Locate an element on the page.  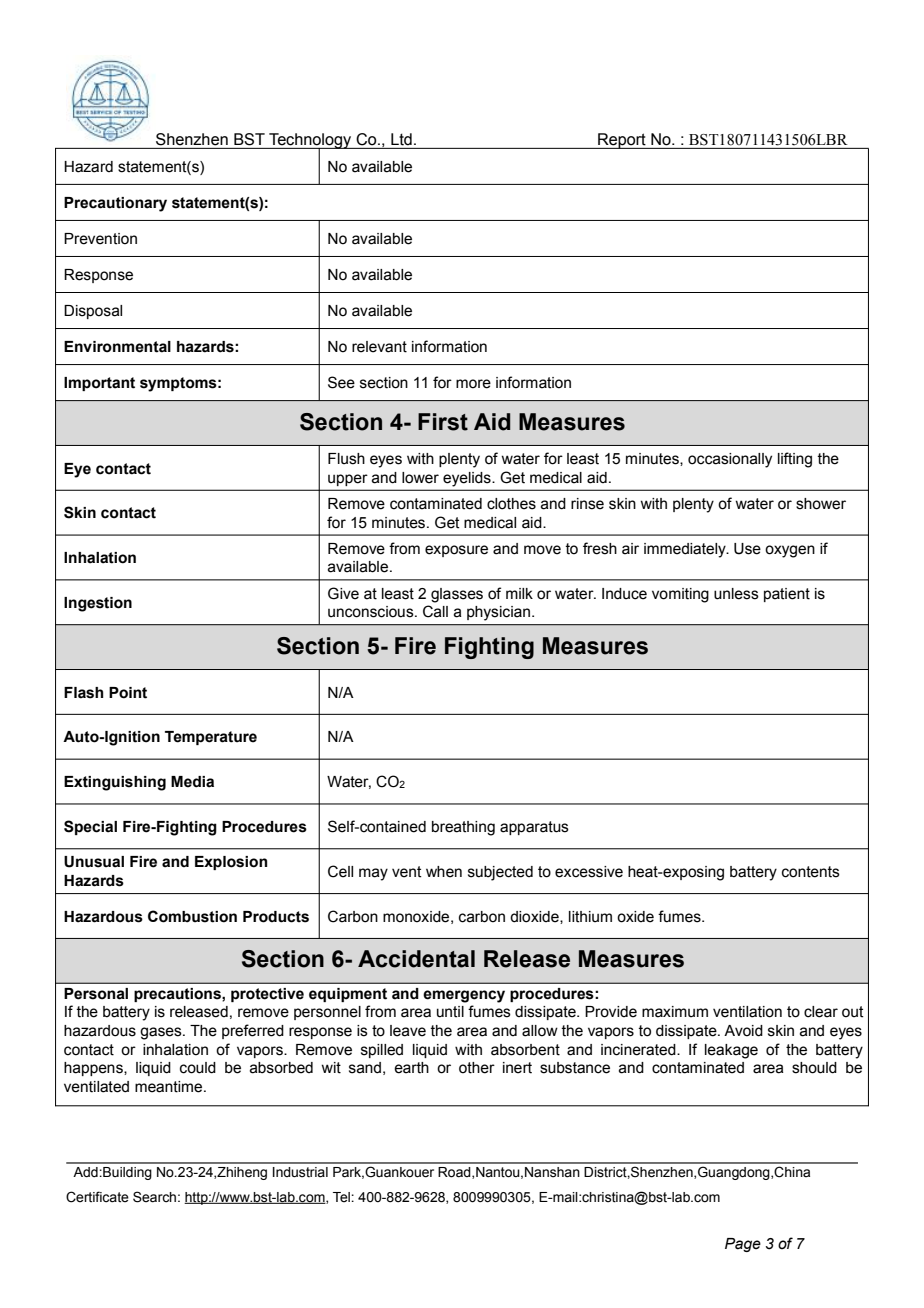
when is located at coordinates (444, 872).
